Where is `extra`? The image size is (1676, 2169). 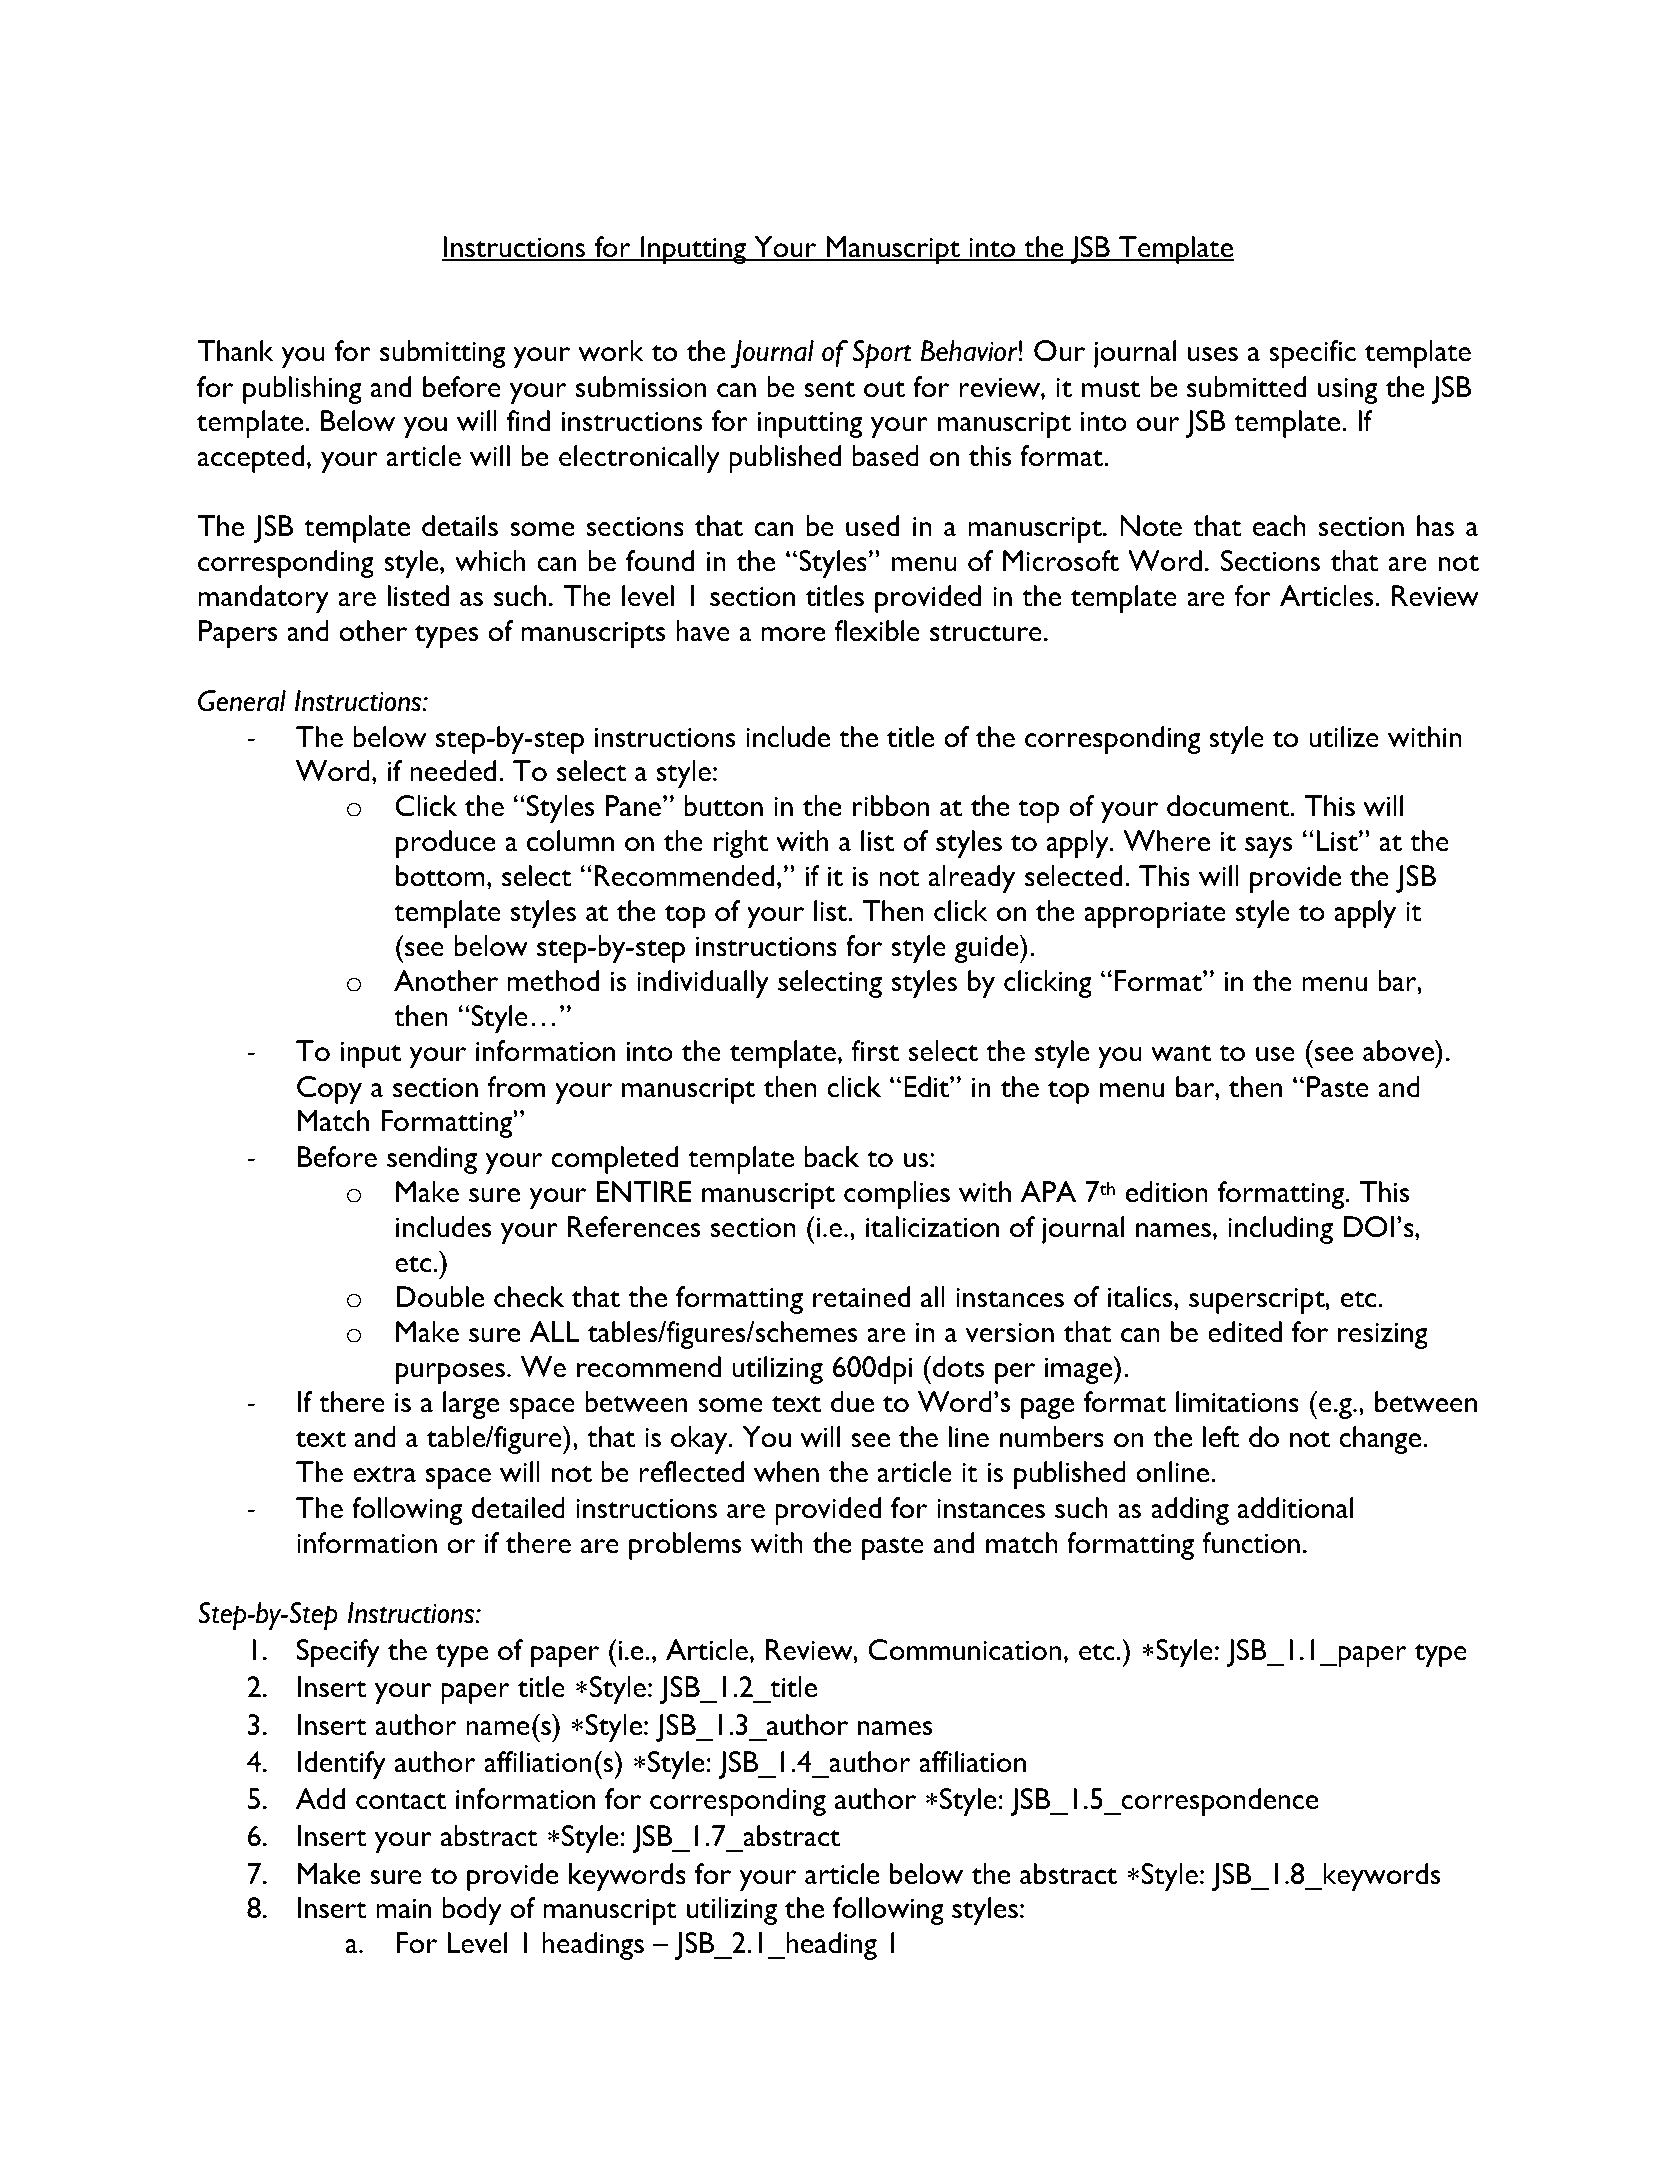 extra is located at coordinates (384, 1474).
